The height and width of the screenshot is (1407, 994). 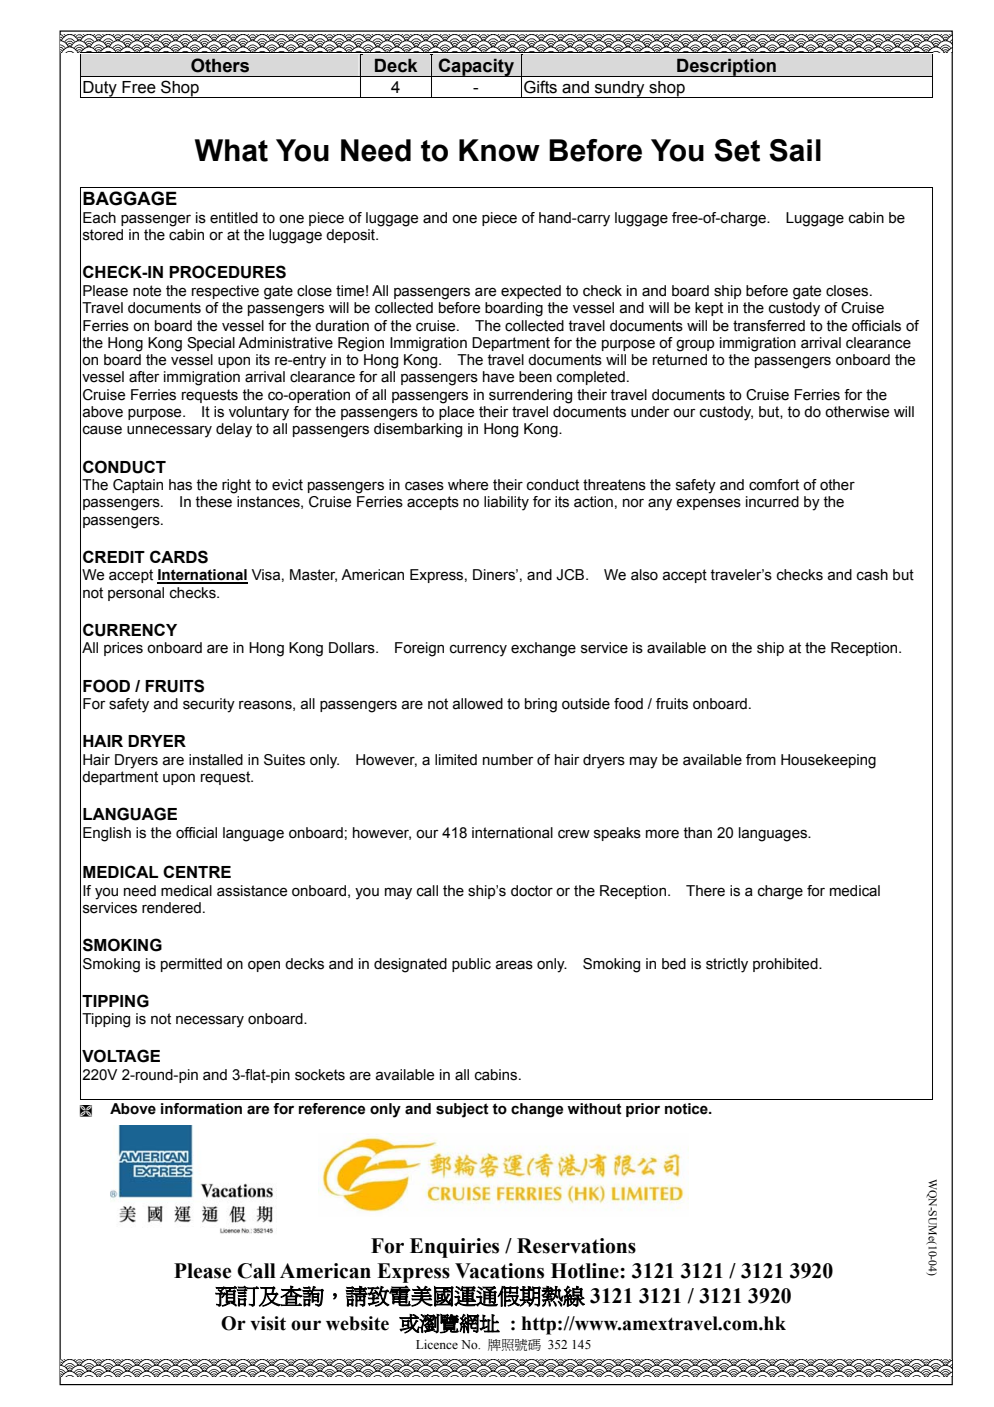 I want to click on Vacations, so click(x=499, y=1271).
